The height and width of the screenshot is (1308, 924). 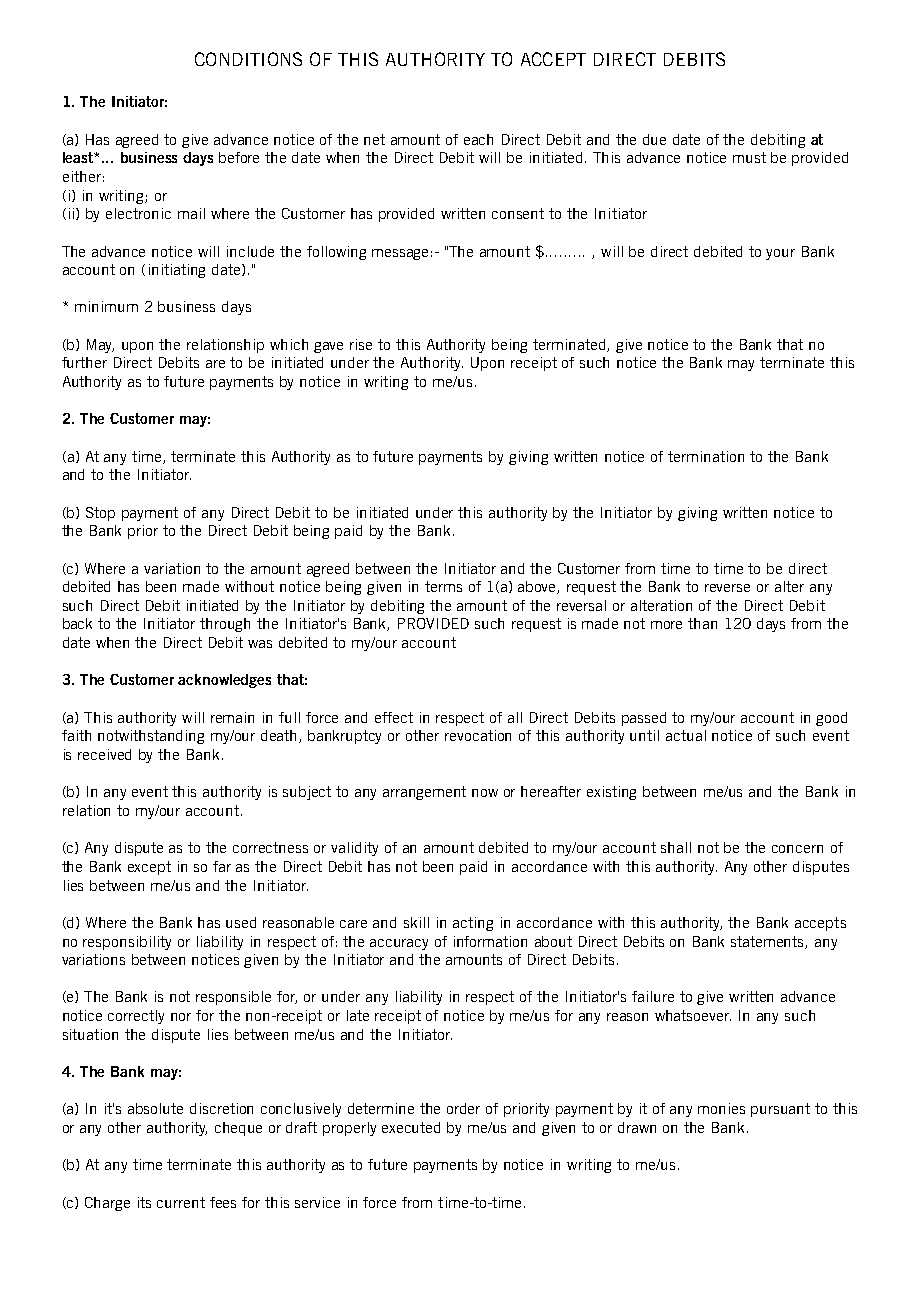 What do you see at coordinates (84, 362) in the screenshot?
I see `further` at bounding box center [84, 362].
